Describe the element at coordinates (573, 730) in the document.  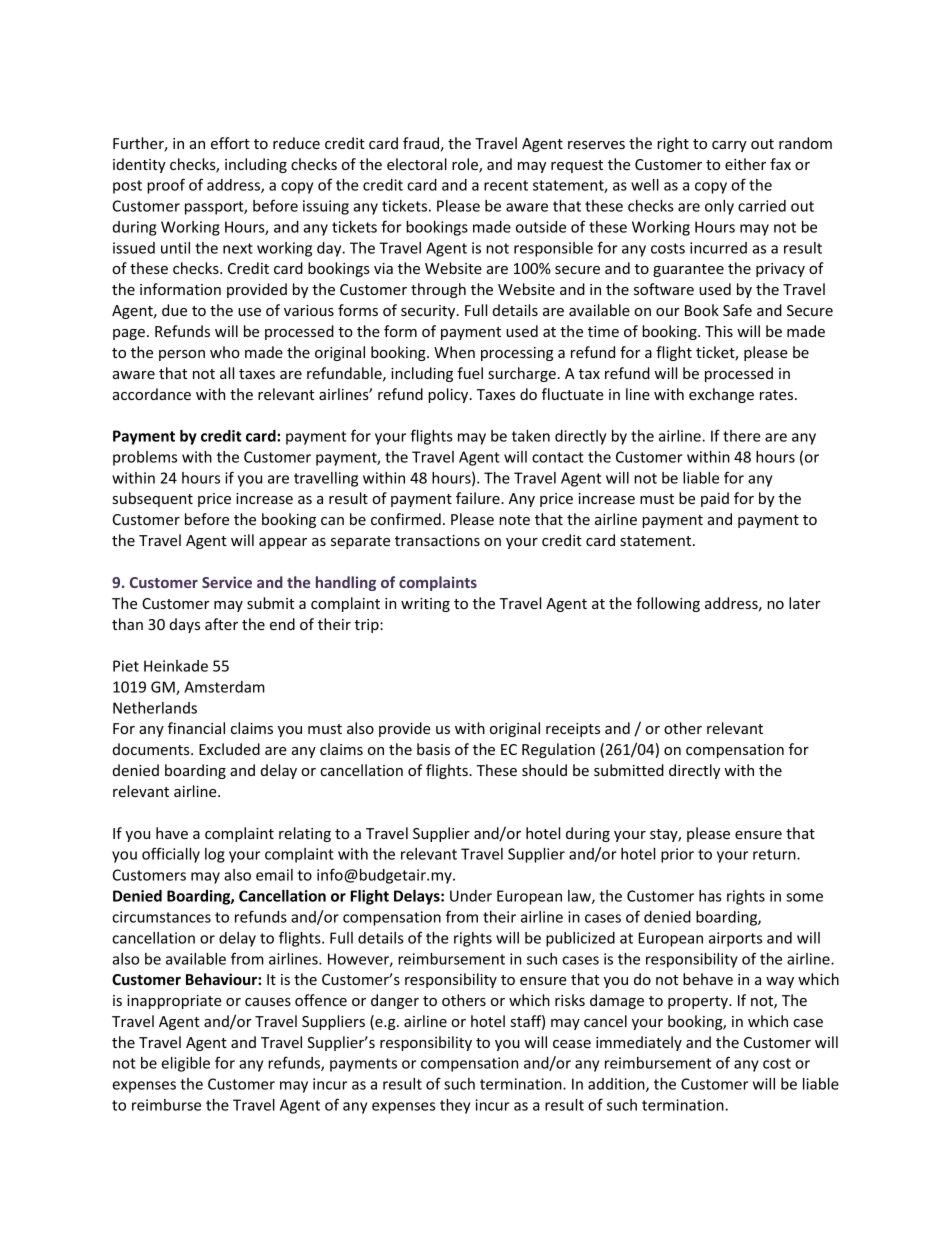
I see `receipts` at that location.
